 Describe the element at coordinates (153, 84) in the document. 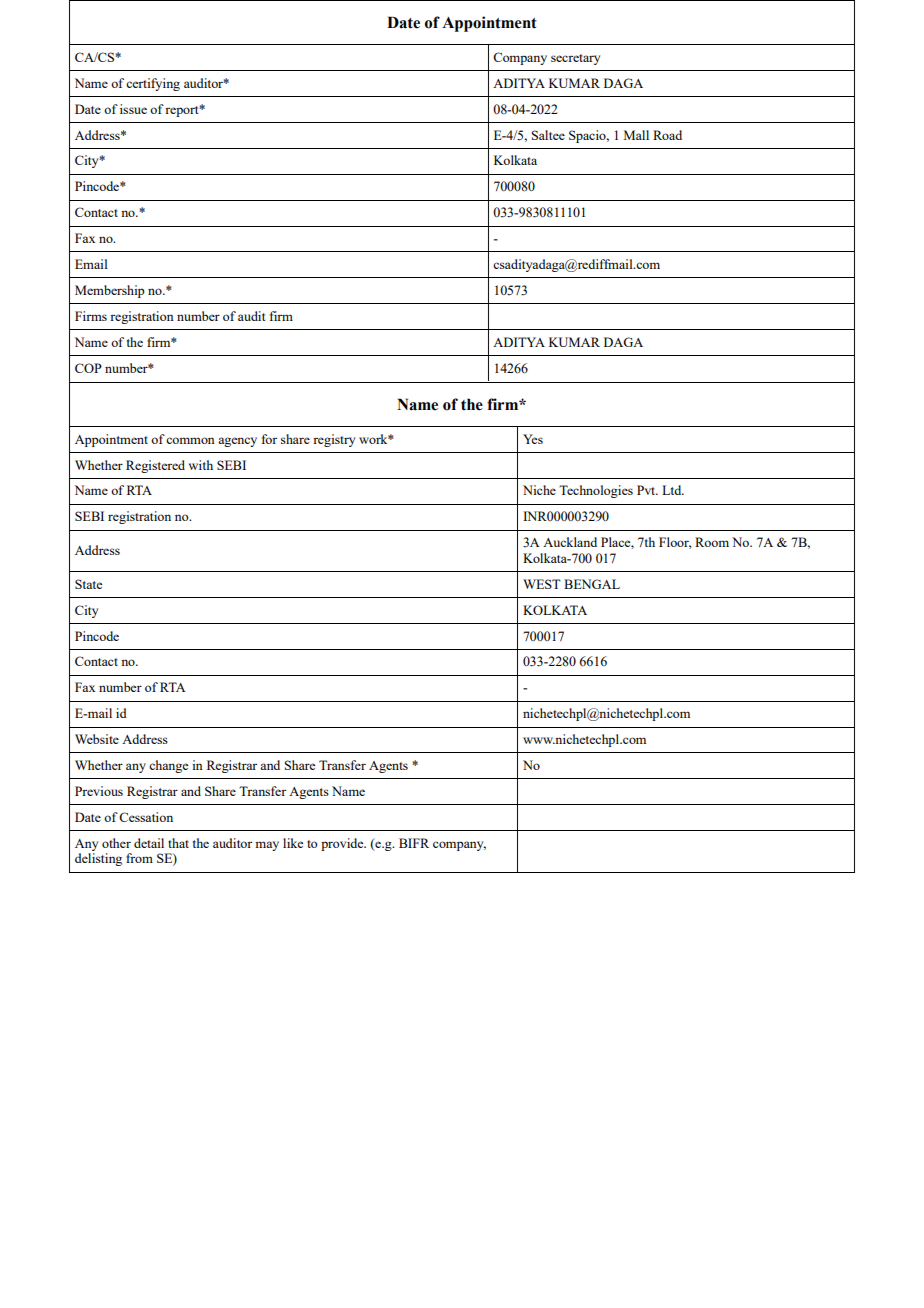

I see `certifying` at that location.
